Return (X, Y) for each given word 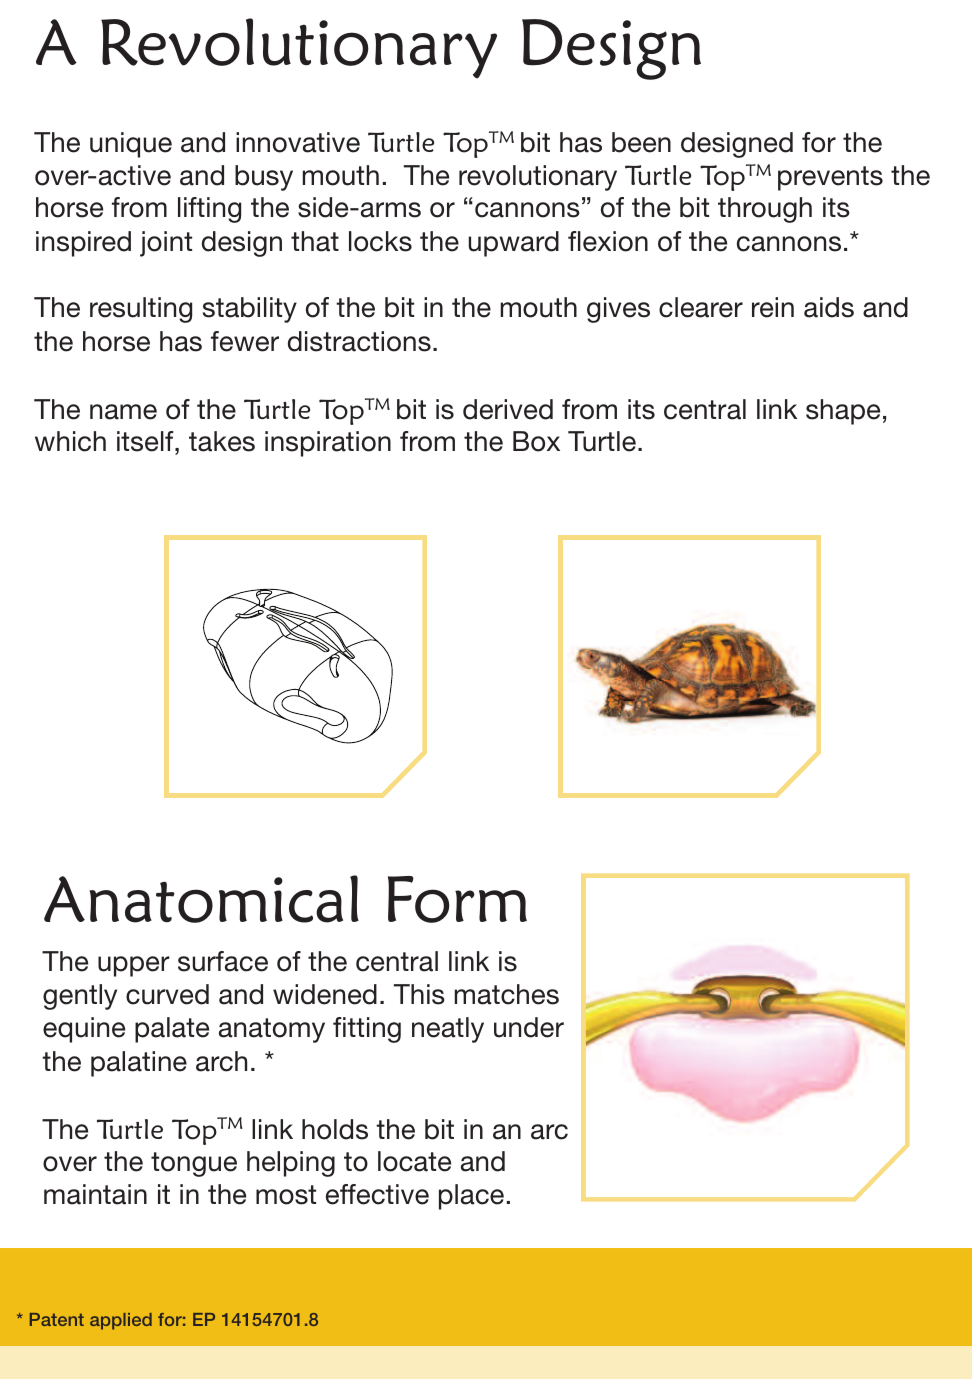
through (765, 210)
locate (414, 1161)
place (471, 1197)
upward (514, 244)
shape (843, 412)
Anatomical (201, 899)
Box (536, 441)
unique (131, 145)
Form (457, 899)
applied (121, 1321)
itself (146, 441)
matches (507, 994)
